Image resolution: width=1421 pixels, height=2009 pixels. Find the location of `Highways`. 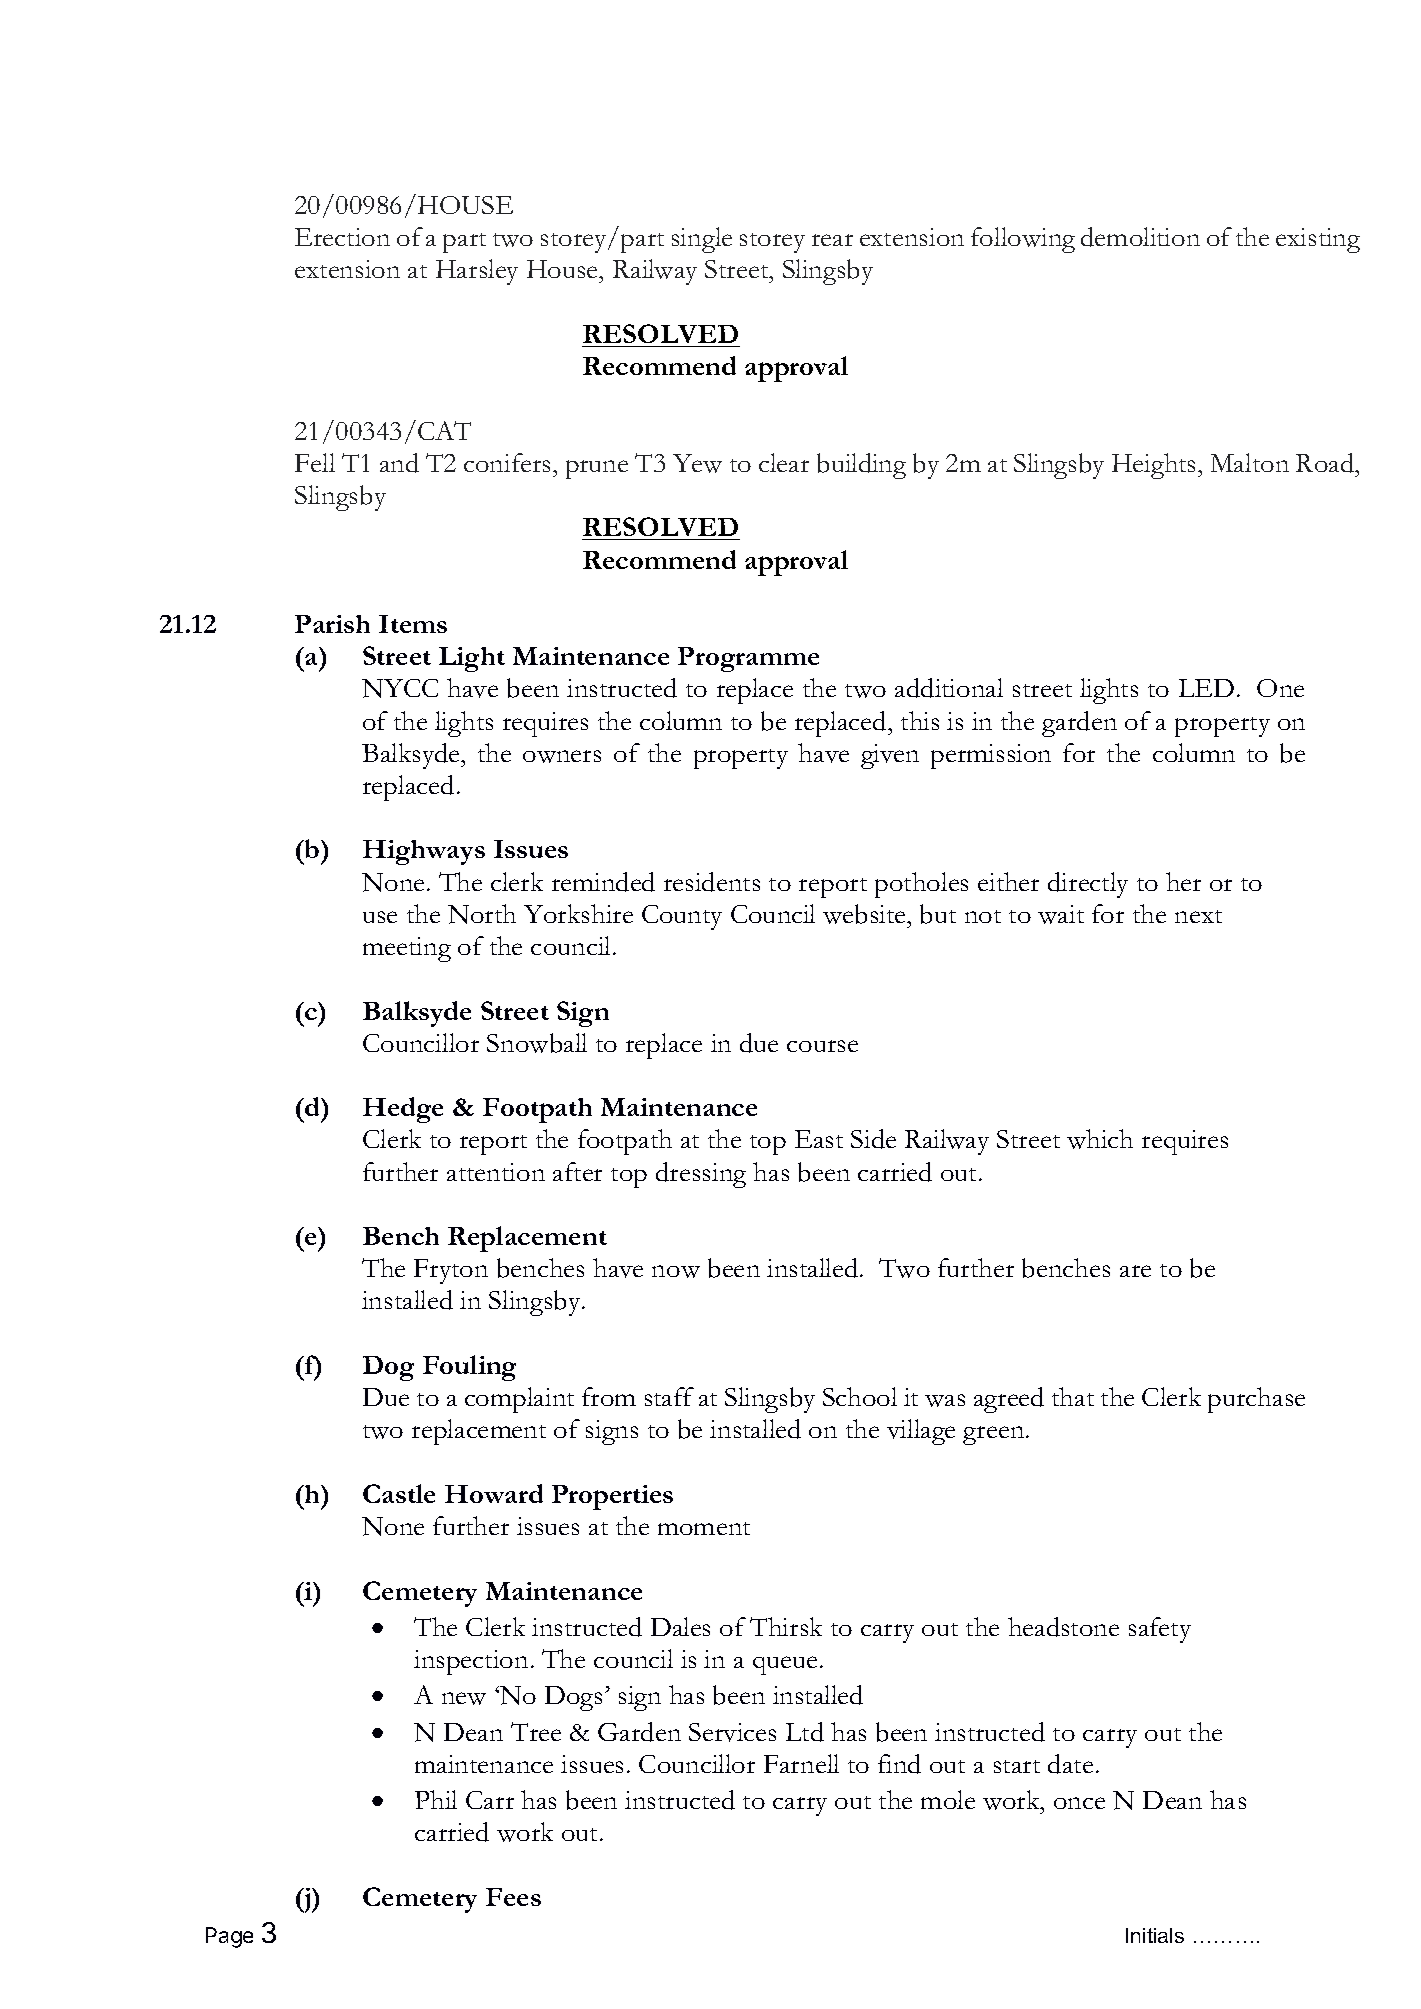

Highways is located at coordinates (424, 852).
